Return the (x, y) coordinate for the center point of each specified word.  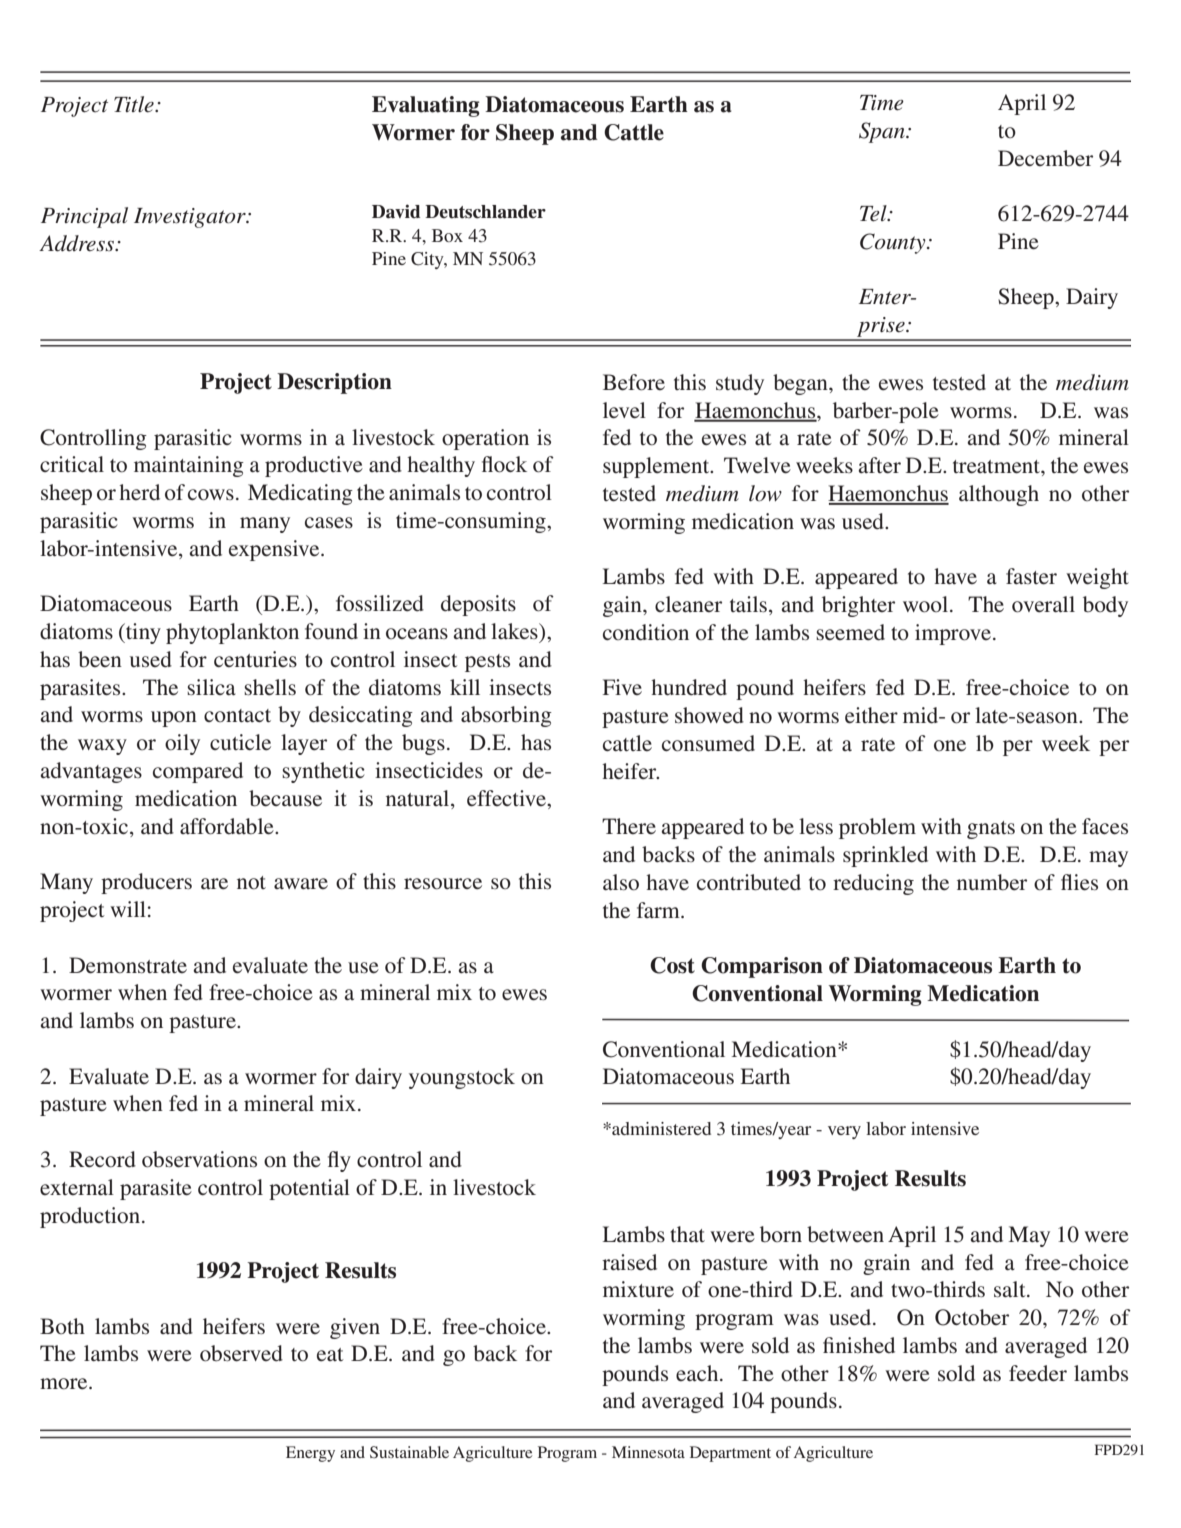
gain (623, 606)
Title (135, 104)
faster (1031, 576)
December (1045, 158)
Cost (672, 965)
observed (241, 1353)
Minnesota (648, 1452)
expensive (275, 550)
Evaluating (426, 106)
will (128, 909)
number (992, 882)
